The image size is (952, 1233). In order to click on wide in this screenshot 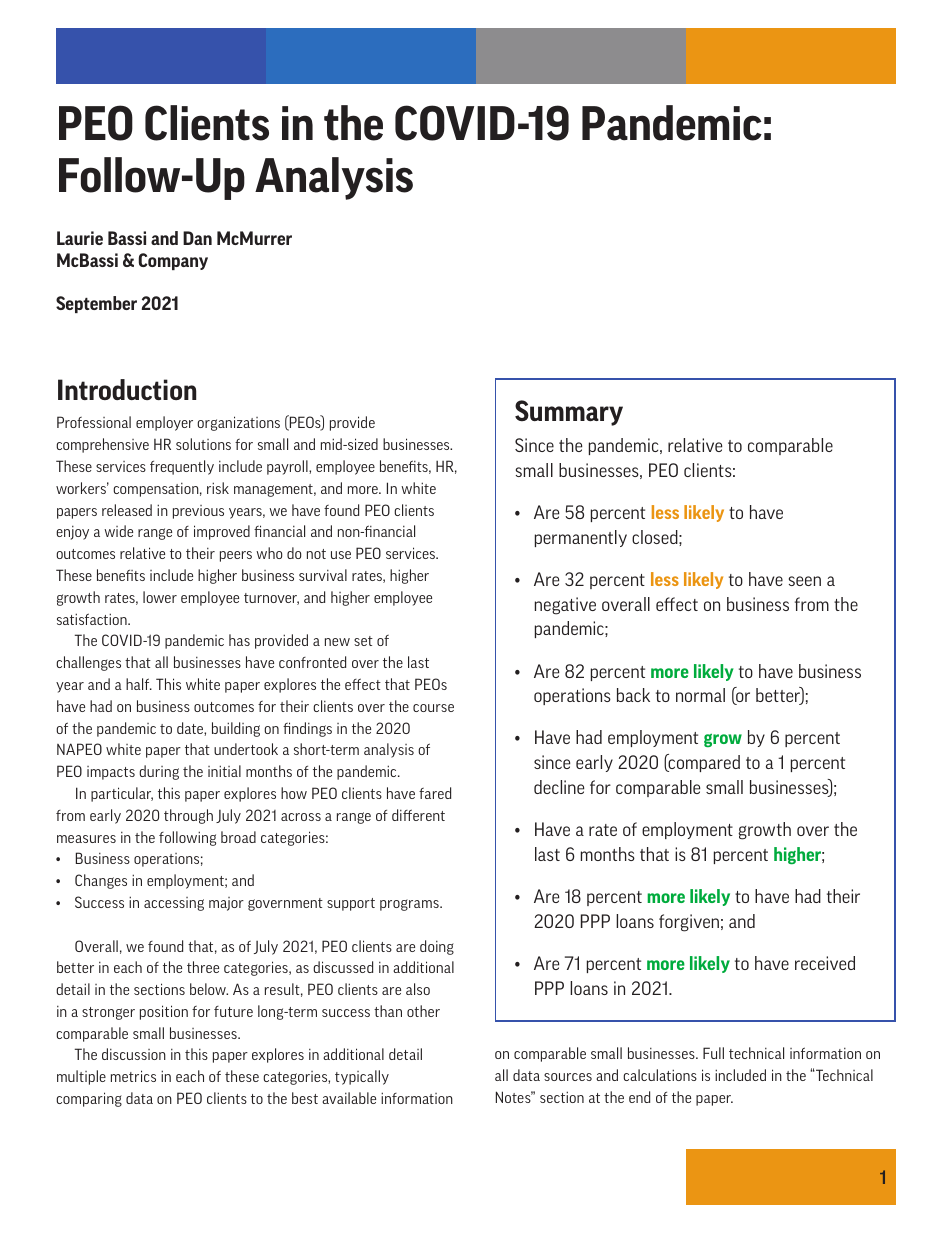, I will do `click(118, 531)`.
